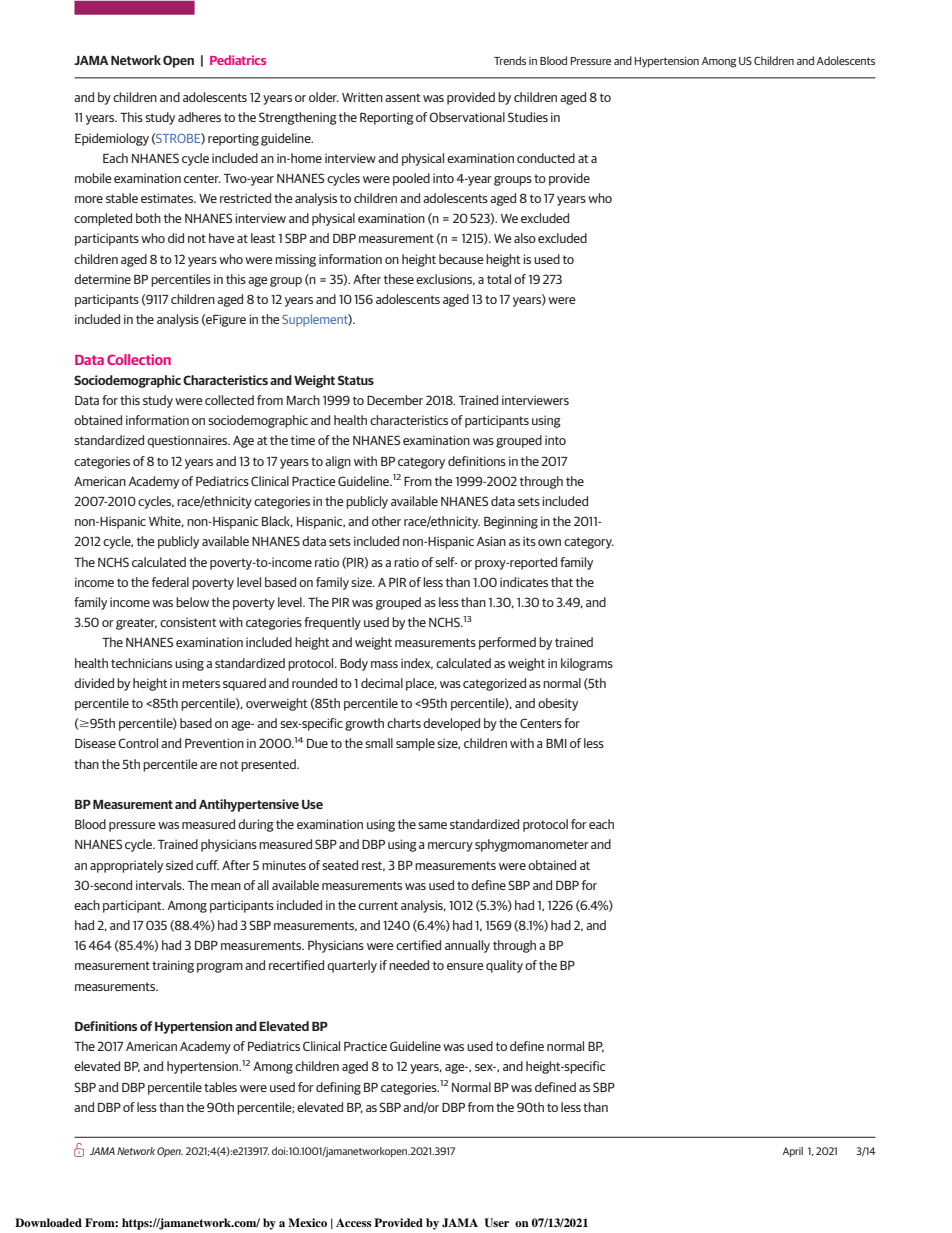  What do you see at coordinates (403, 97) in the screenshot?
I see `assent` at bounding box center [403, 97].
